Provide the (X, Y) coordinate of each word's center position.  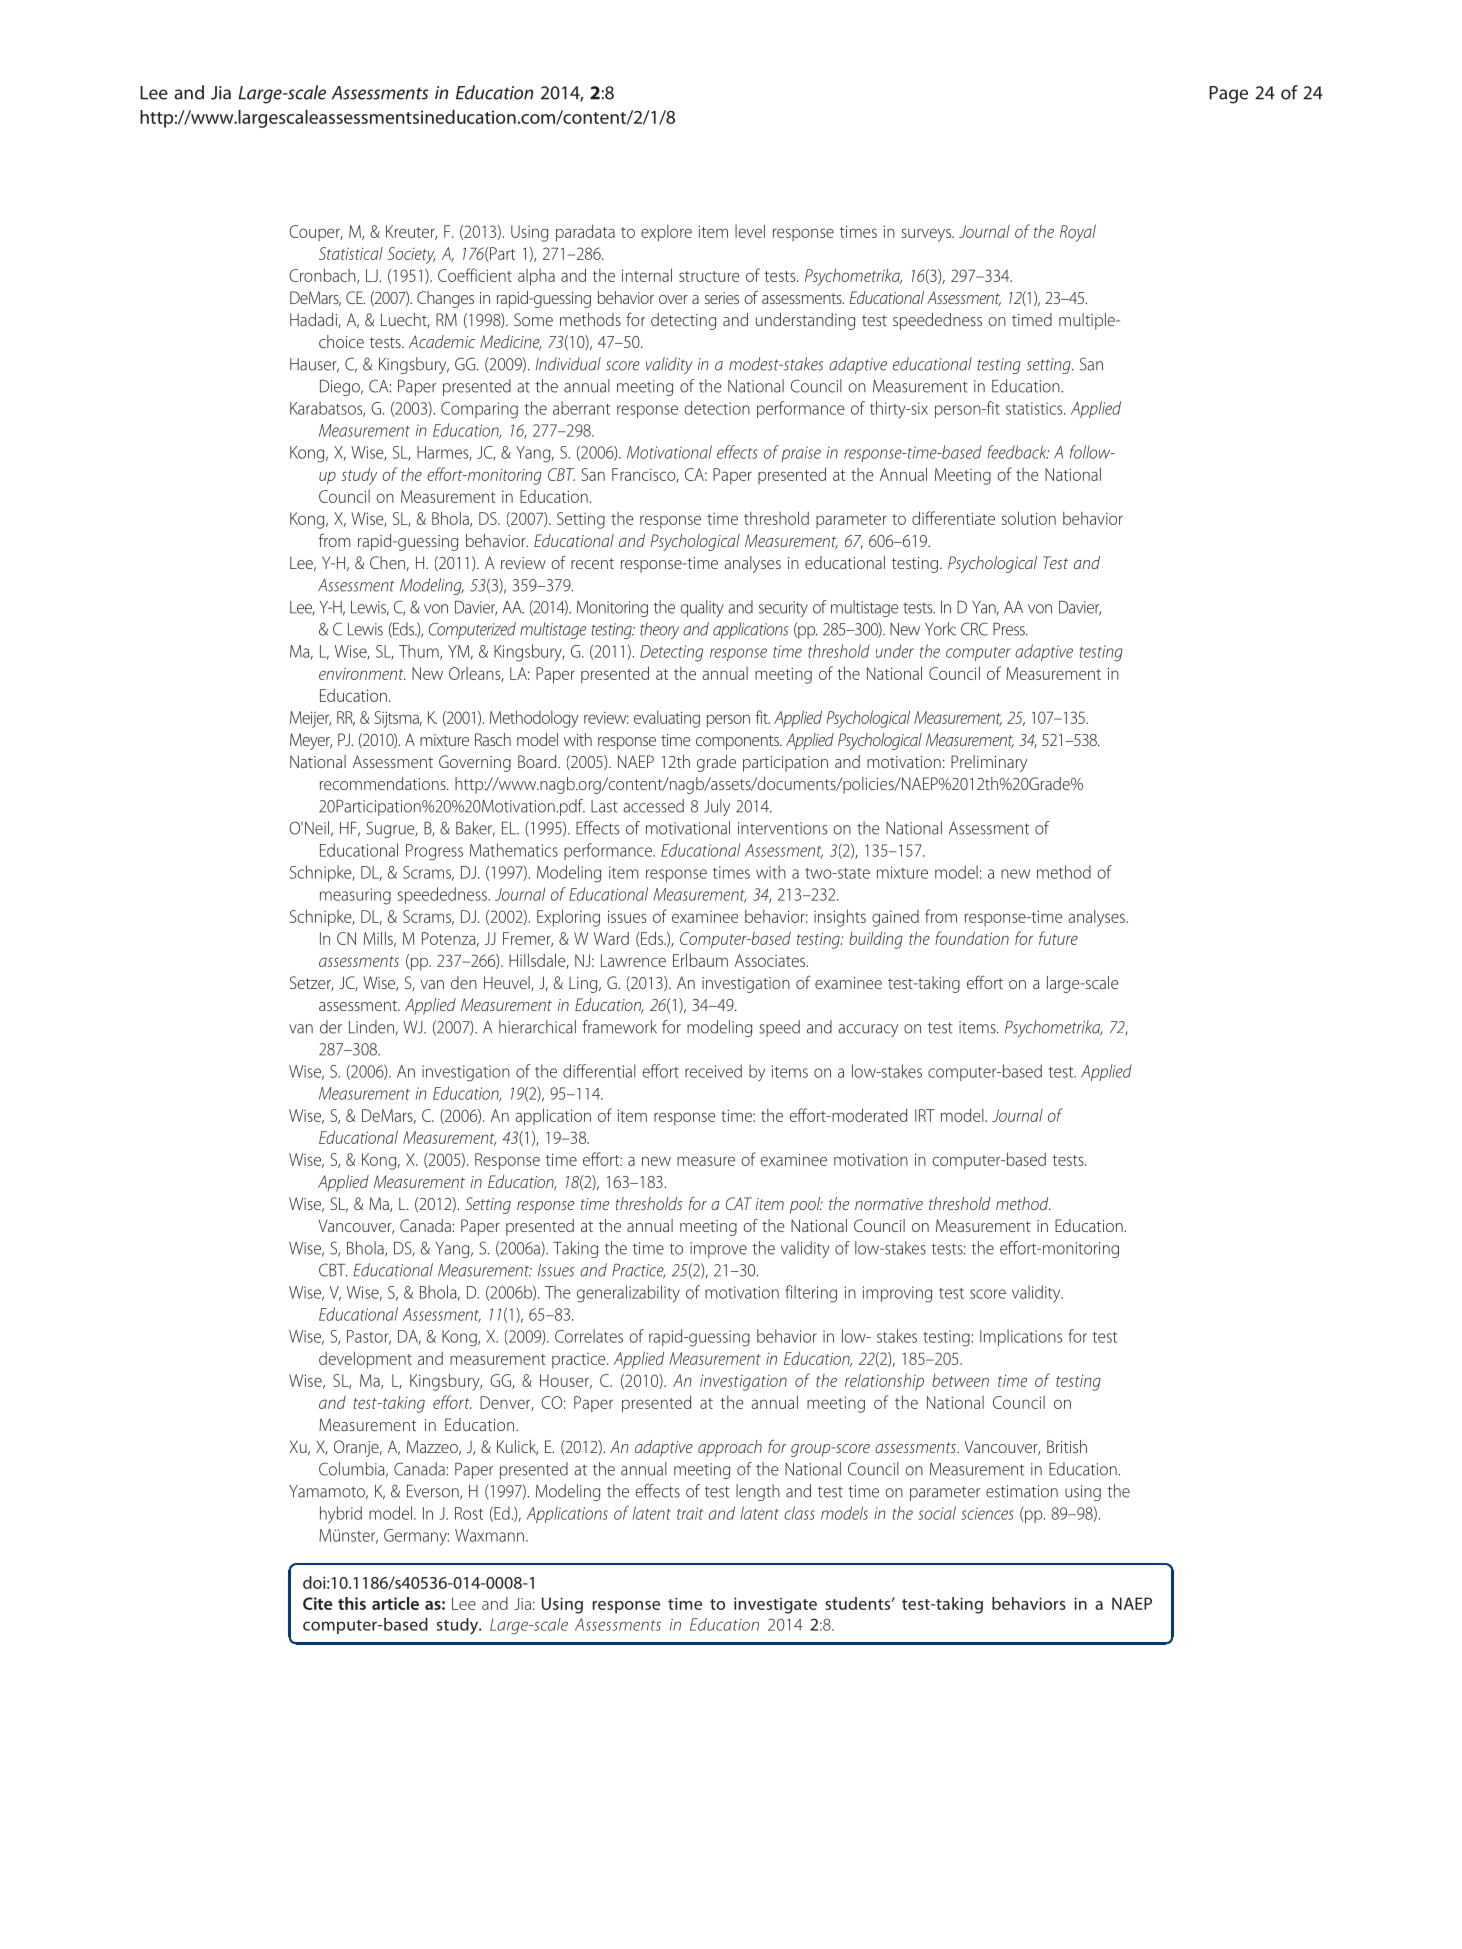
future (1058, 938)
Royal (1078, 233)
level (750, 231)
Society (412, 255)
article (395, 1603)
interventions (782, 828)
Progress (434, 852)
